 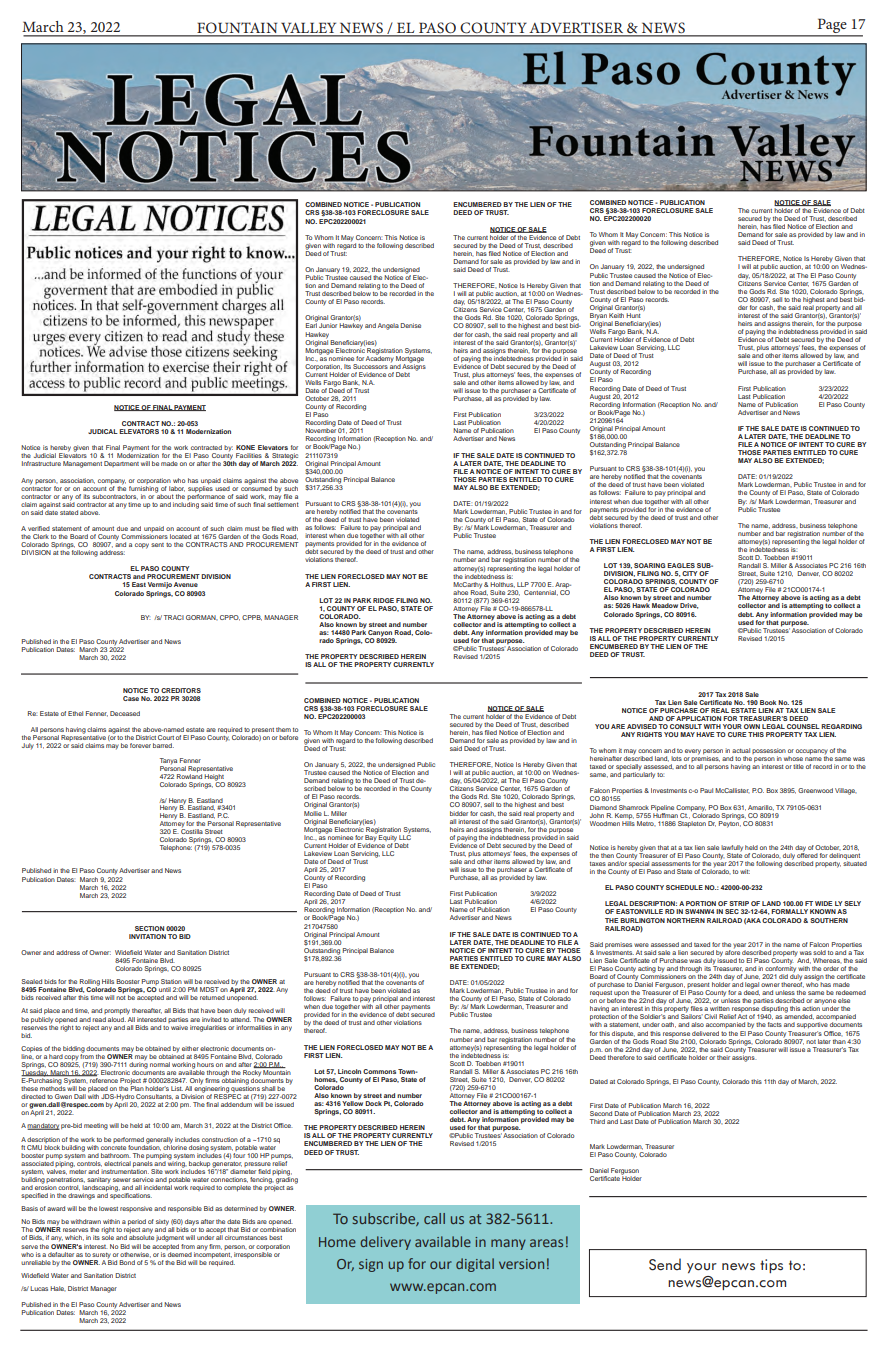 I want to click on SCHEDULE, so click(x=684, y=887).
